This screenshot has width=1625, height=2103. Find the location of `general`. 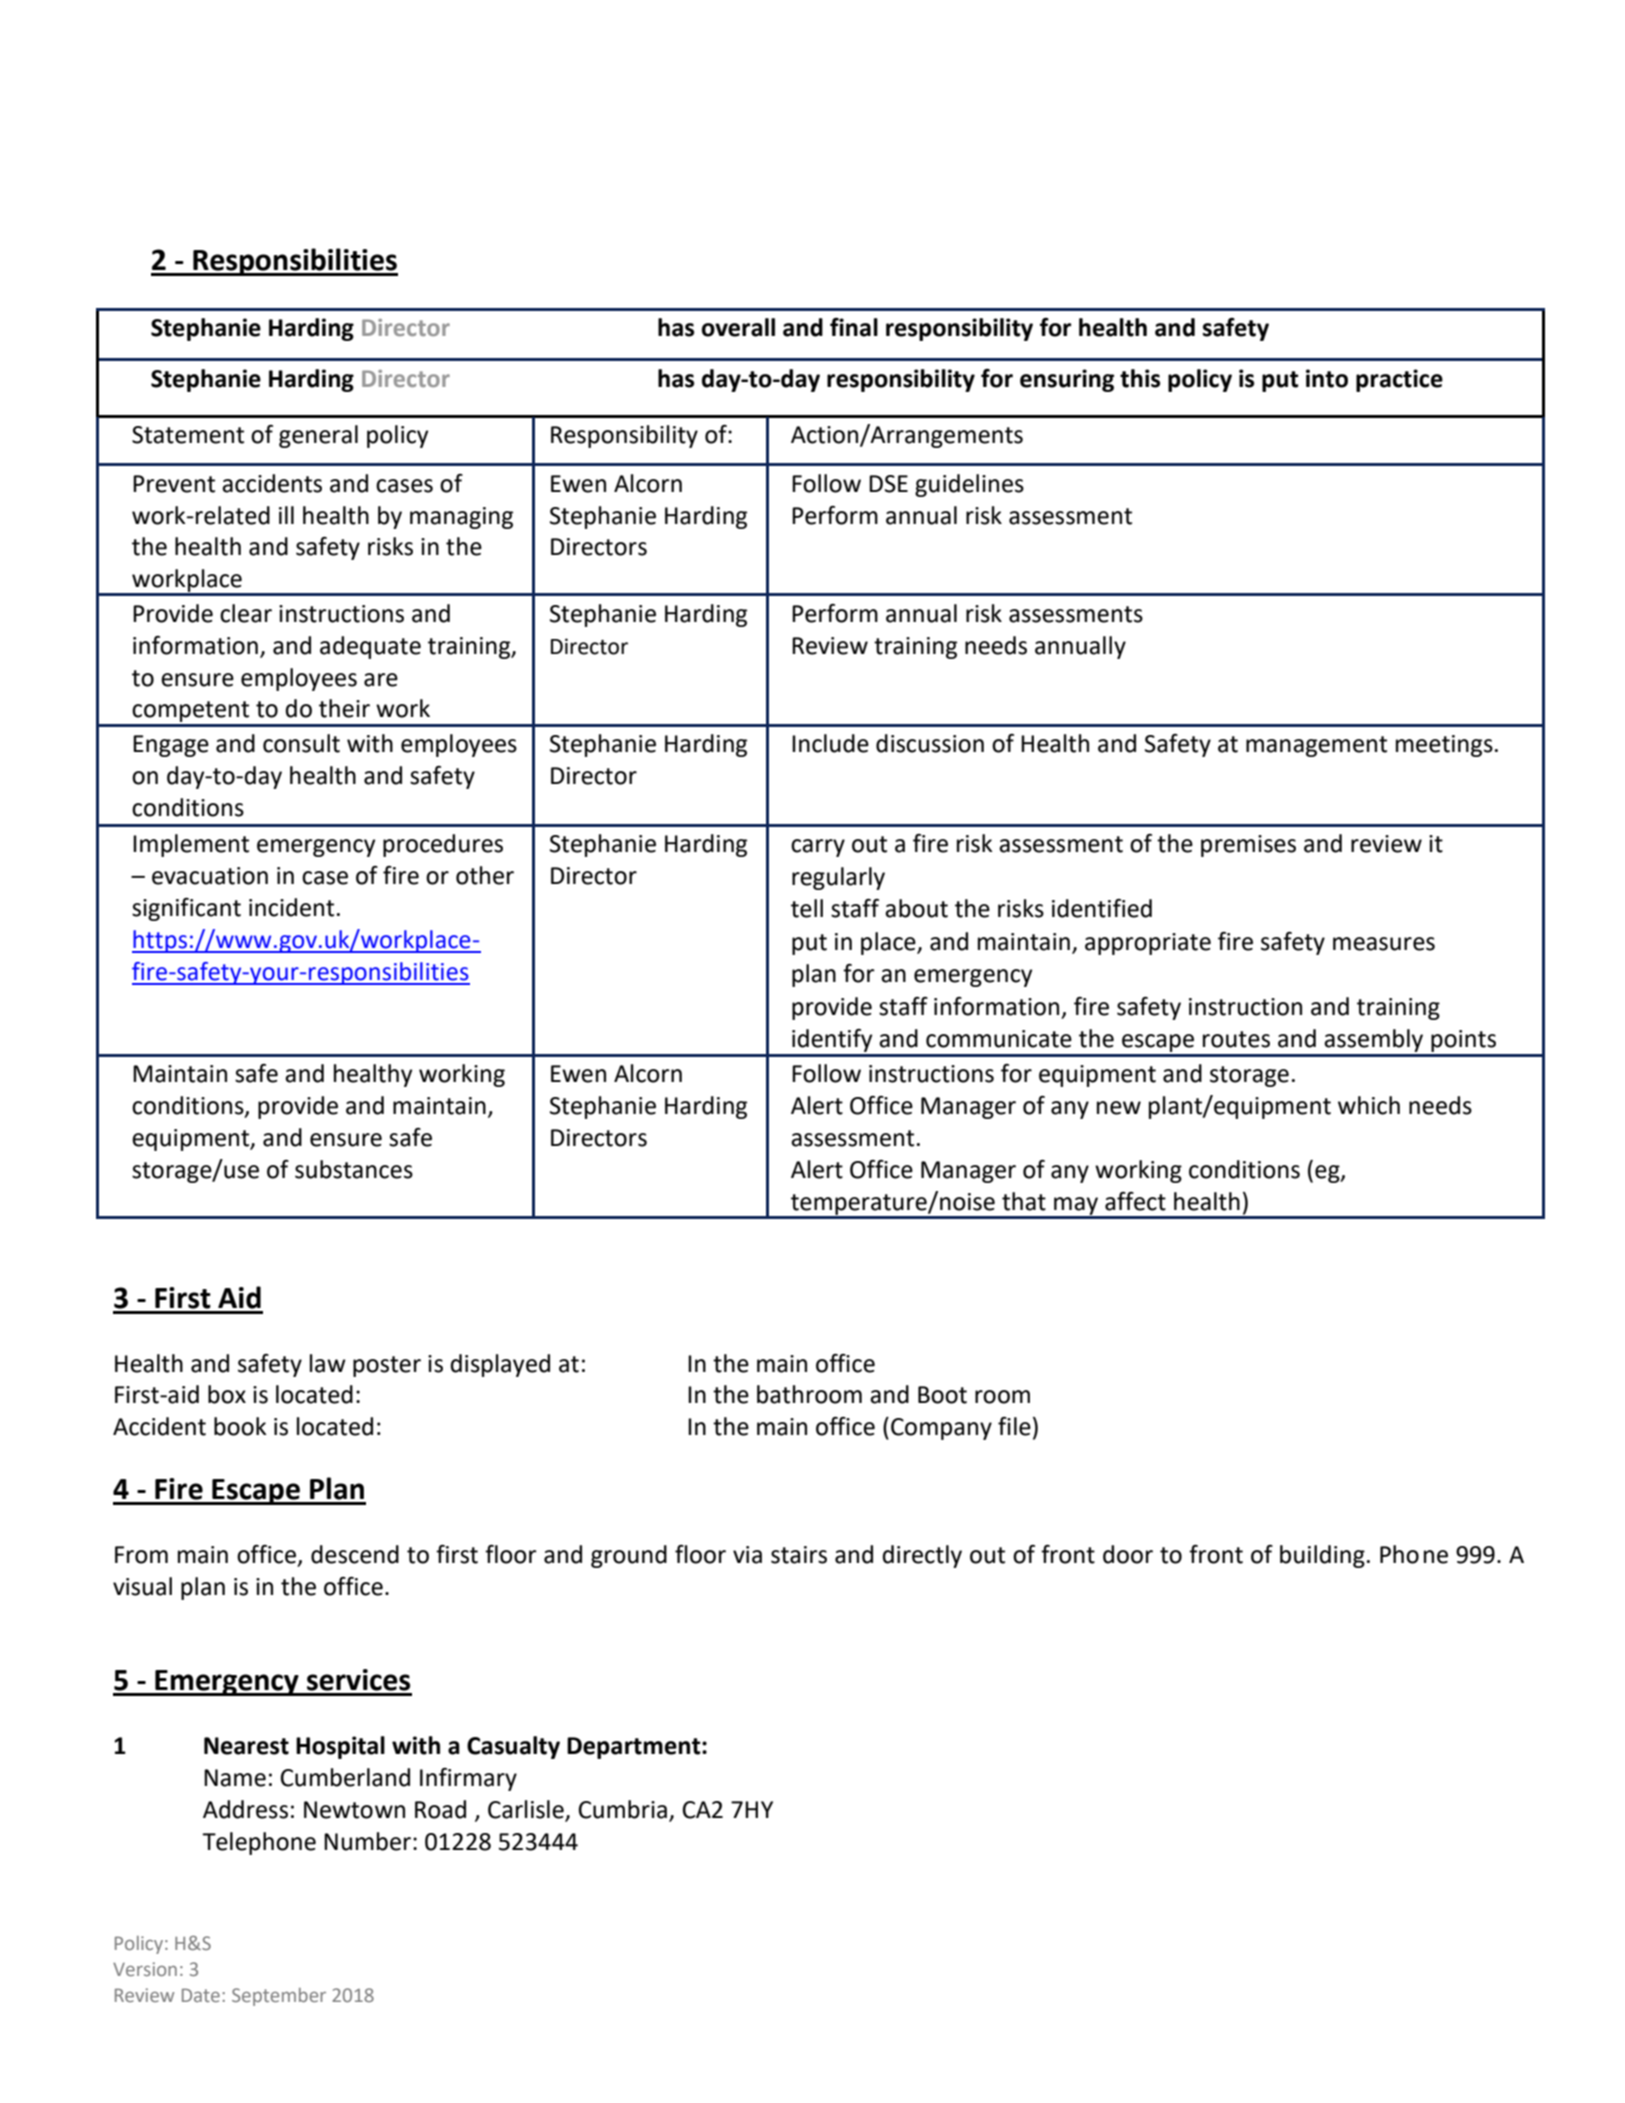

general is located at coordinates (318, 436).
